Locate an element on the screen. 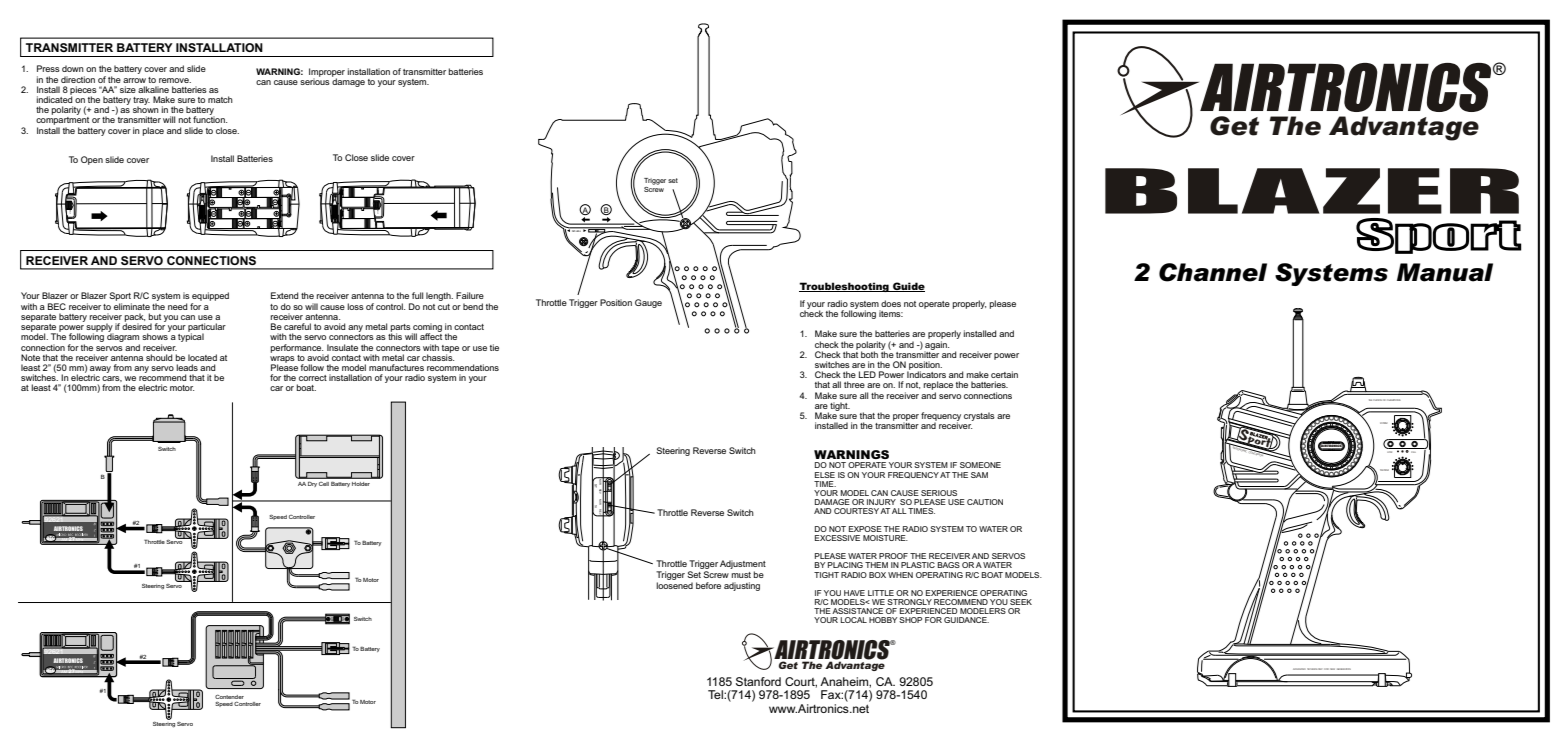 Image resolution: width=1568 pixels, height=742 pixels. remove is located at coordinates (175, 80).
